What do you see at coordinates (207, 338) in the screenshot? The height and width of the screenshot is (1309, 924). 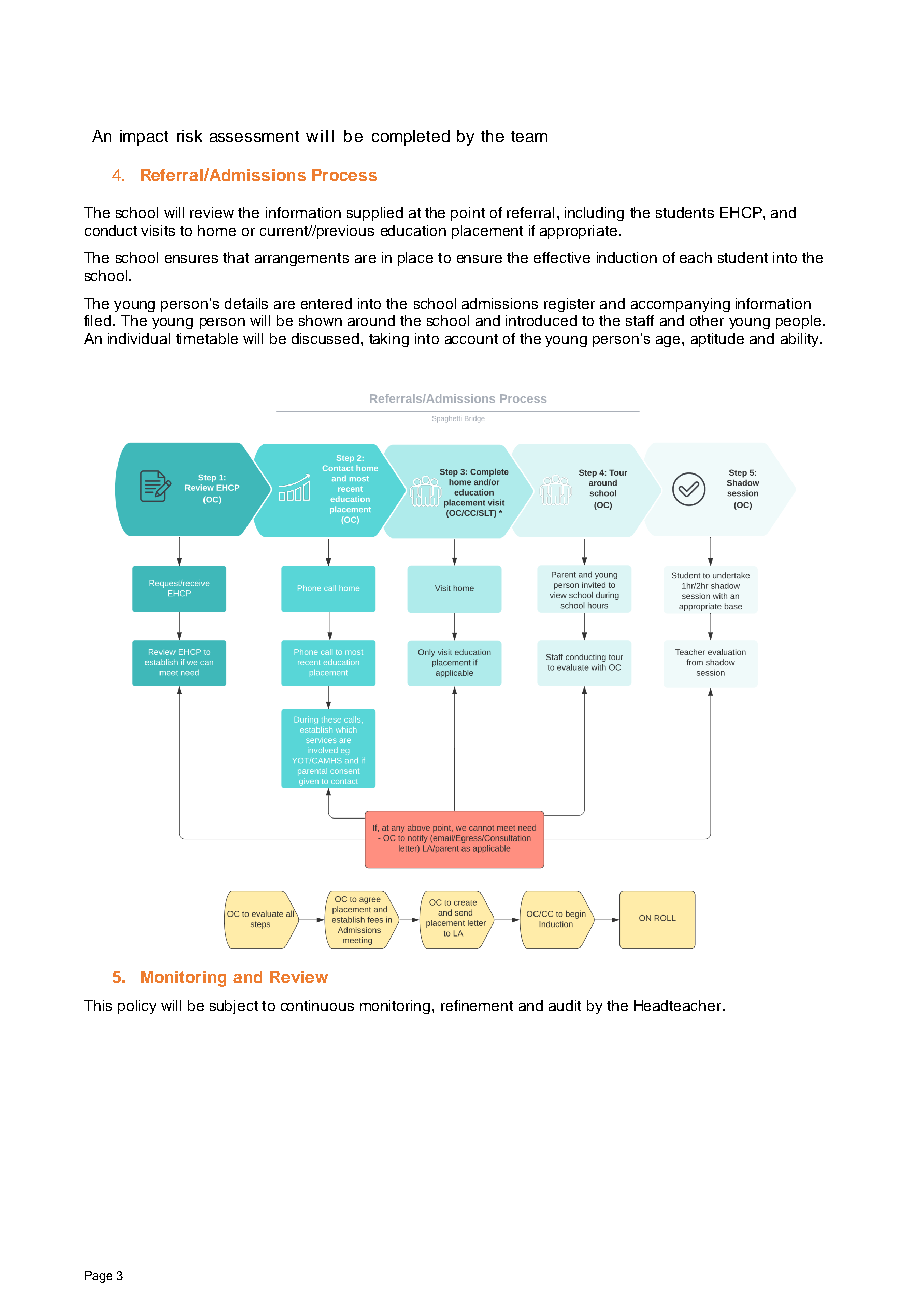 I see `timetable` at bounding box center [207, 338].
